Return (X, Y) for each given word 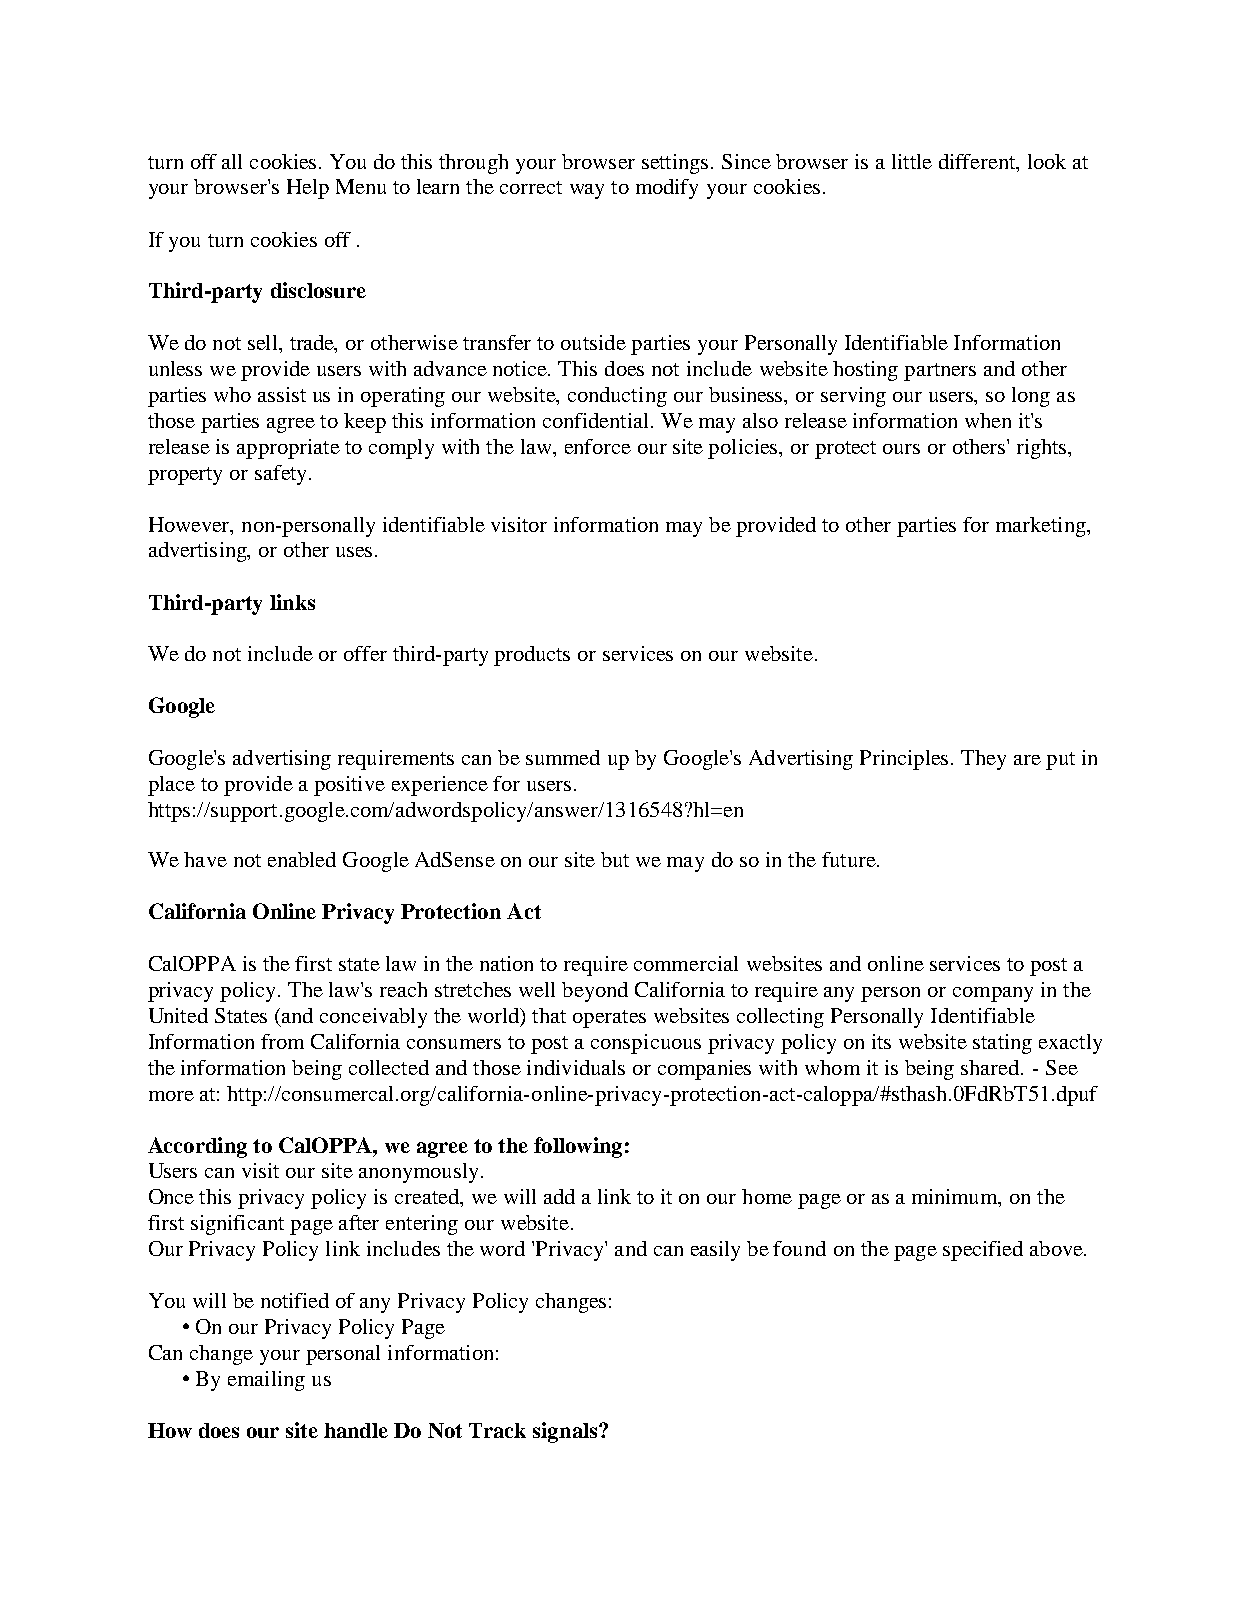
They (983, 760)
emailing (266, 1381)
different (978, 161)
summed (563, 757)
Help (308, 189)
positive (349, 786)
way (587, 191)
